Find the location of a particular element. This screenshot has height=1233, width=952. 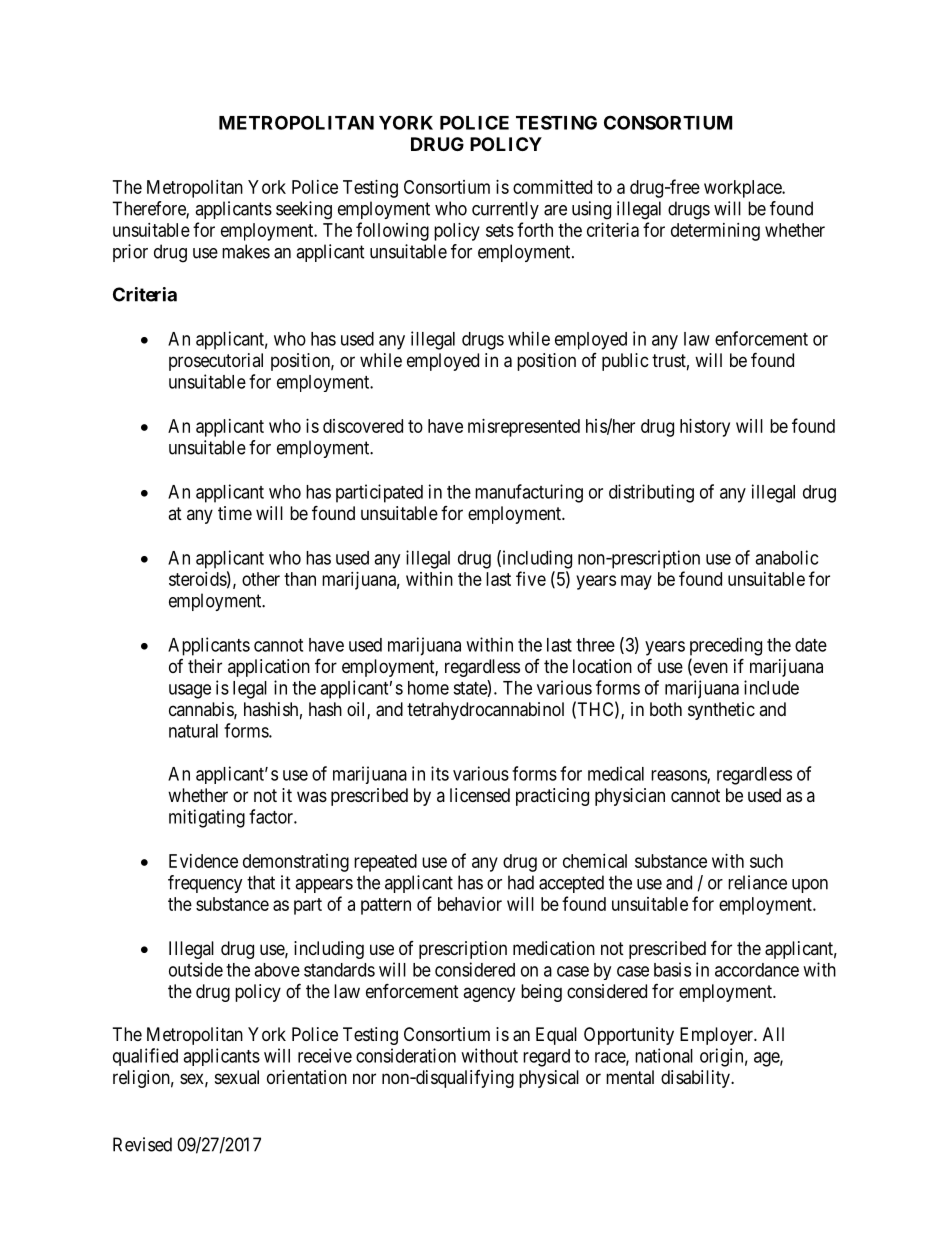

behavior is located at coordinates (470, 904).
